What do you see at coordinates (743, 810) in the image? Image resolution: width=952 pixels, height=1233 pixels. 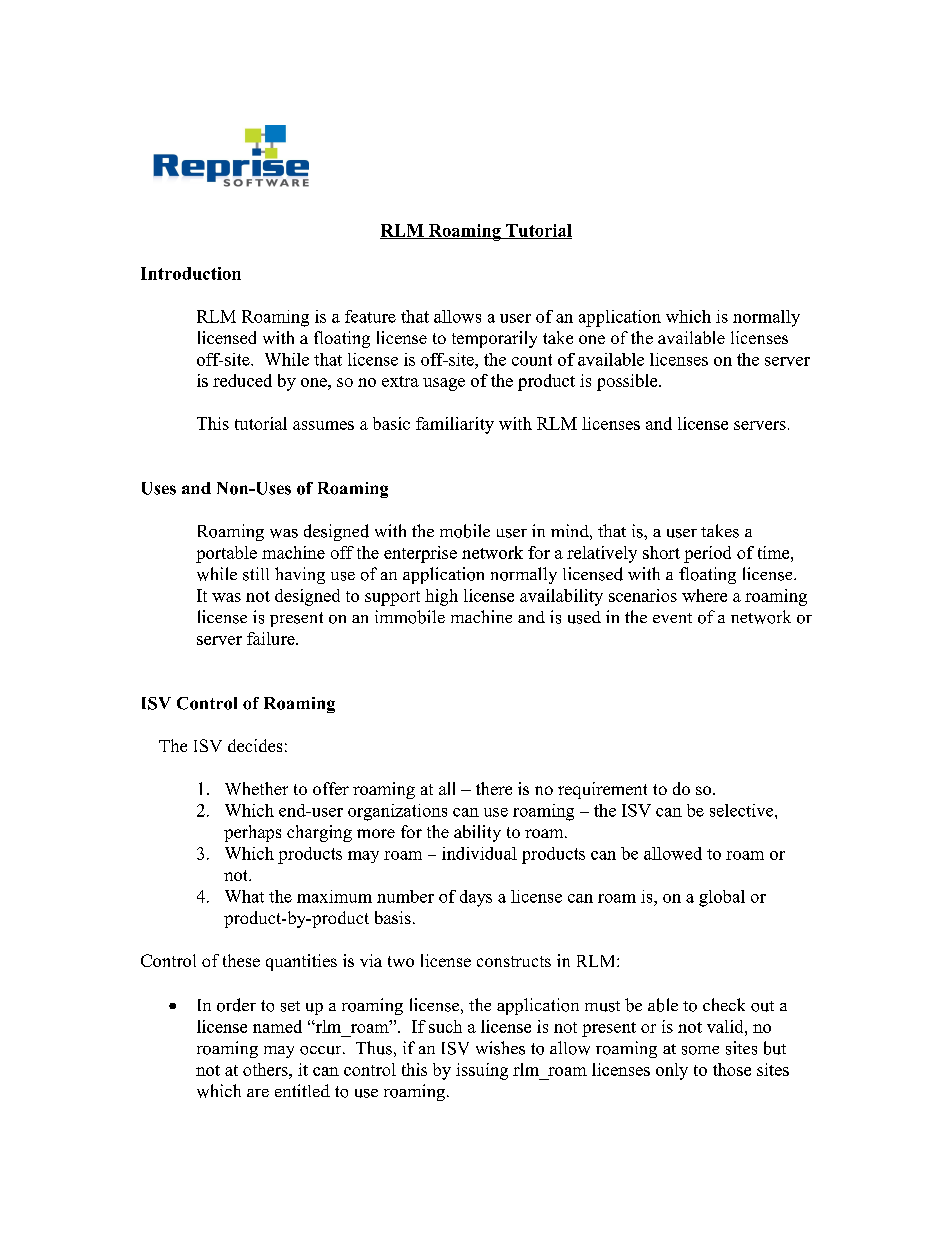 I see `selective` at bounding box center [743, 810].
